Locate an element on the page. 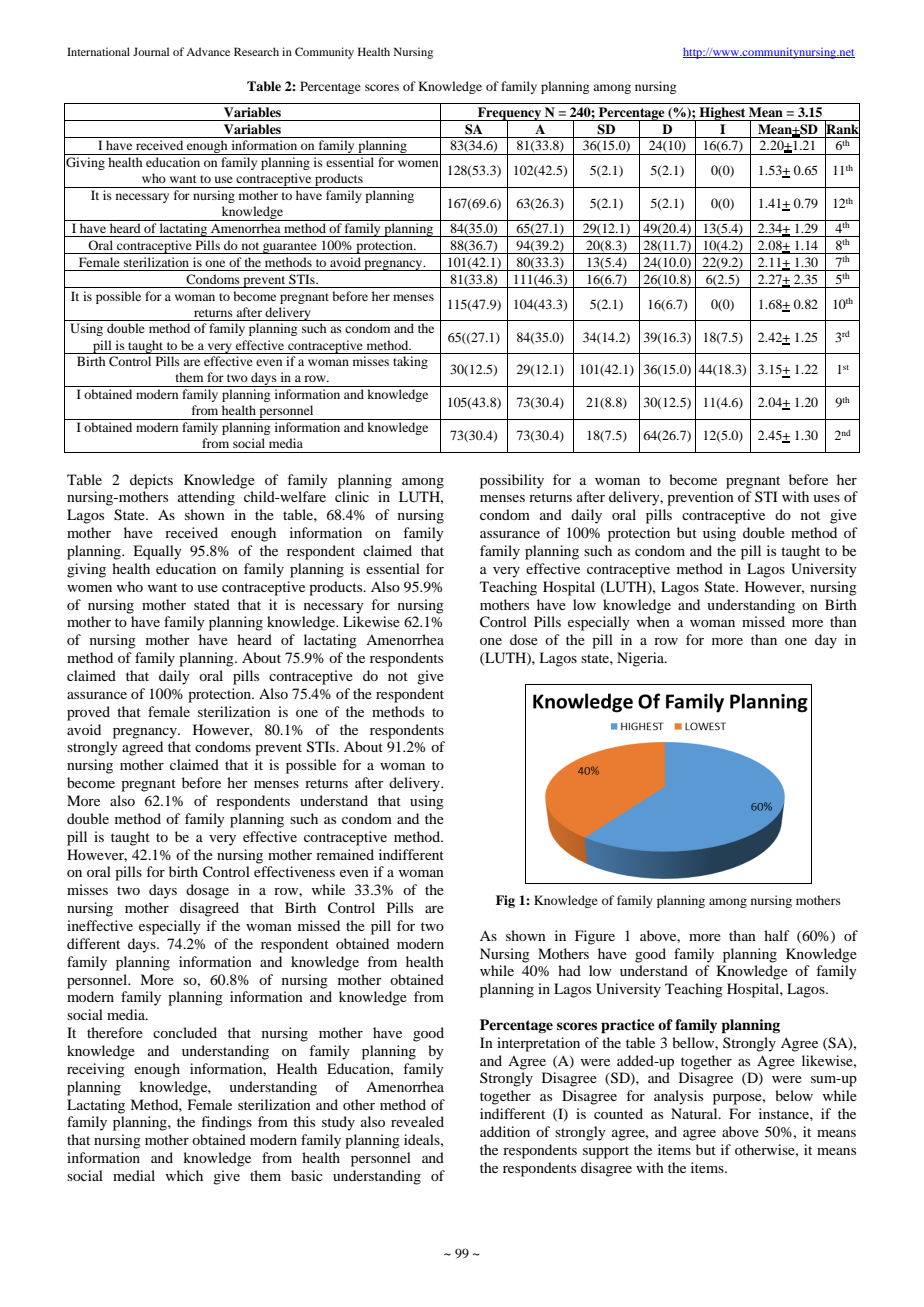 The width and height of the image is (924, 1307). Research is located at coordinates (256, 51).
